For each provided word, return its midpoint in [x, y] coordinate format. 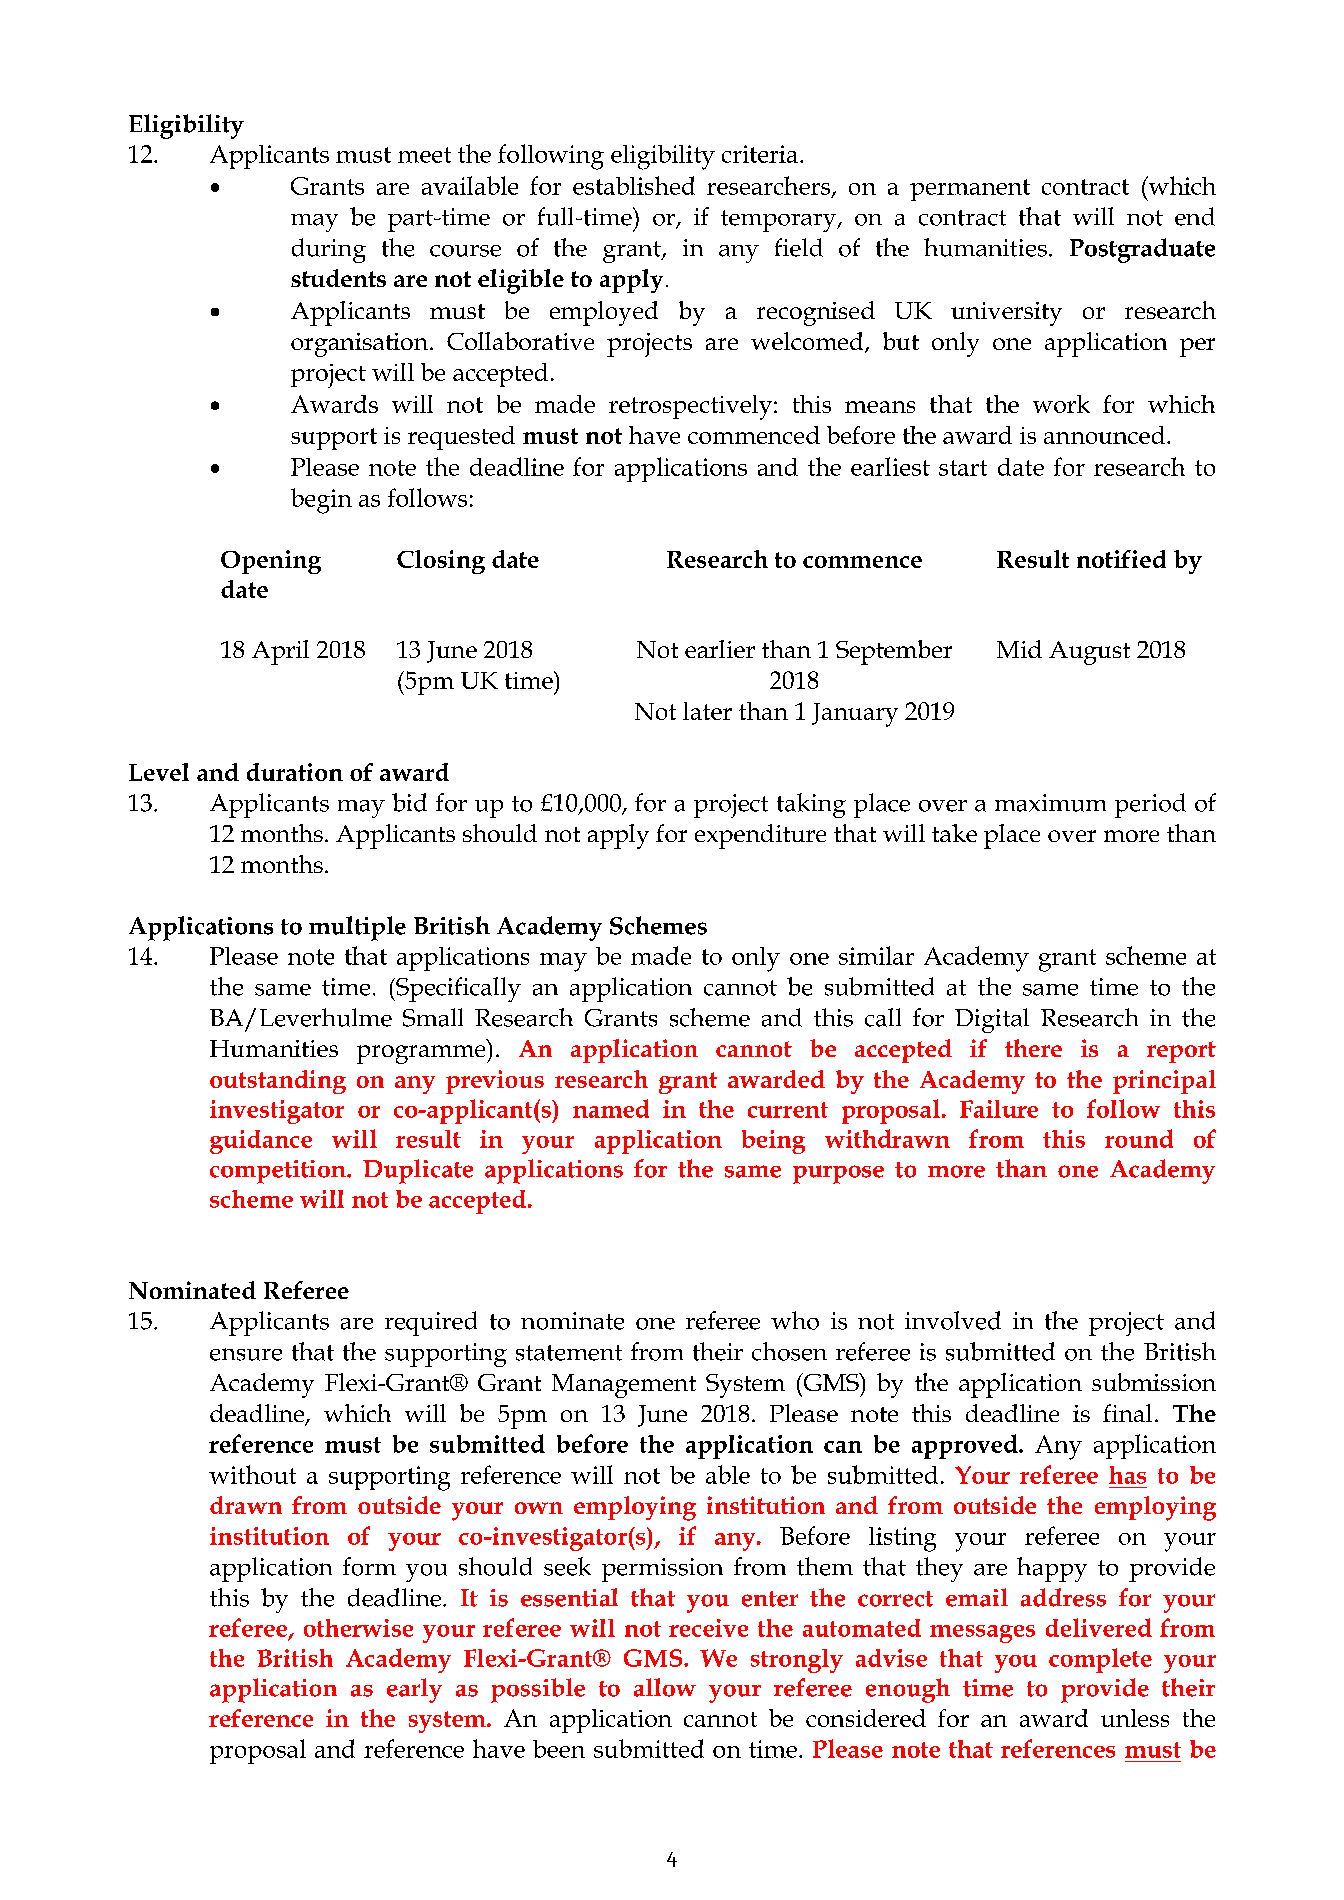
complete [1100, 1660]
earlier [720, 649]
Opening [271, 562]
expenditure [760, 836]
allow [665, 1687]
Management [624, 1386]
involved [953, 1320]
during [329, 250]
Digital [992, 1020]
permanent [970, 190]
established [634, 185]
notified [1121, 559]
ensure [246, 1354]
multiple [357, 928]
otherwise [358, 1628]
